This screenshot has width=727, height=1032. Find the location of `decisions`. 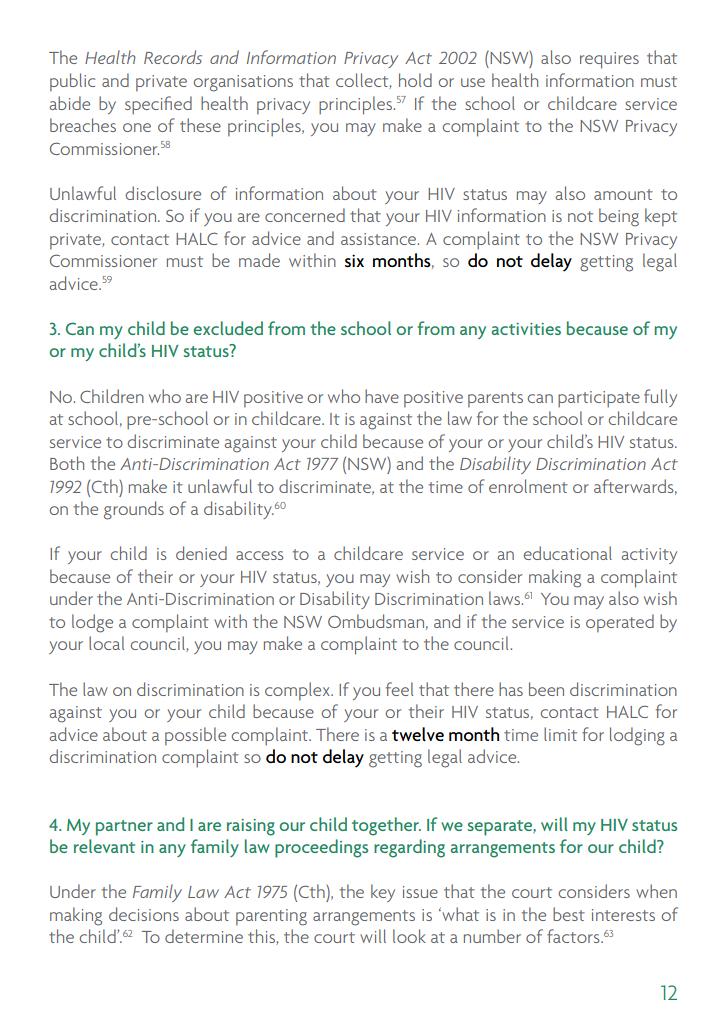

decisions is located at coordinates (144, 914).
